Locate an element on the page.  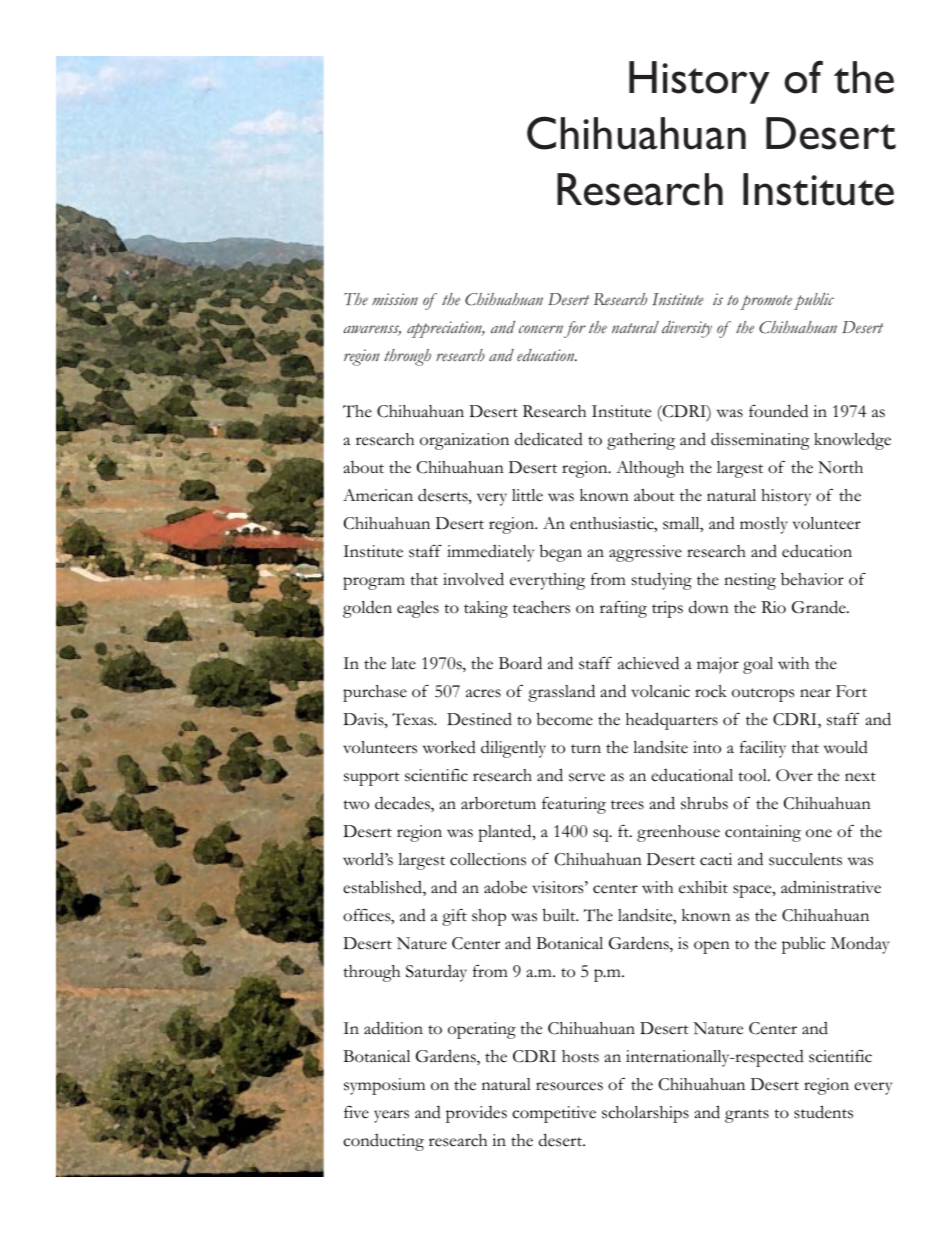
scholarships is located at coordinates (645, 1114).
